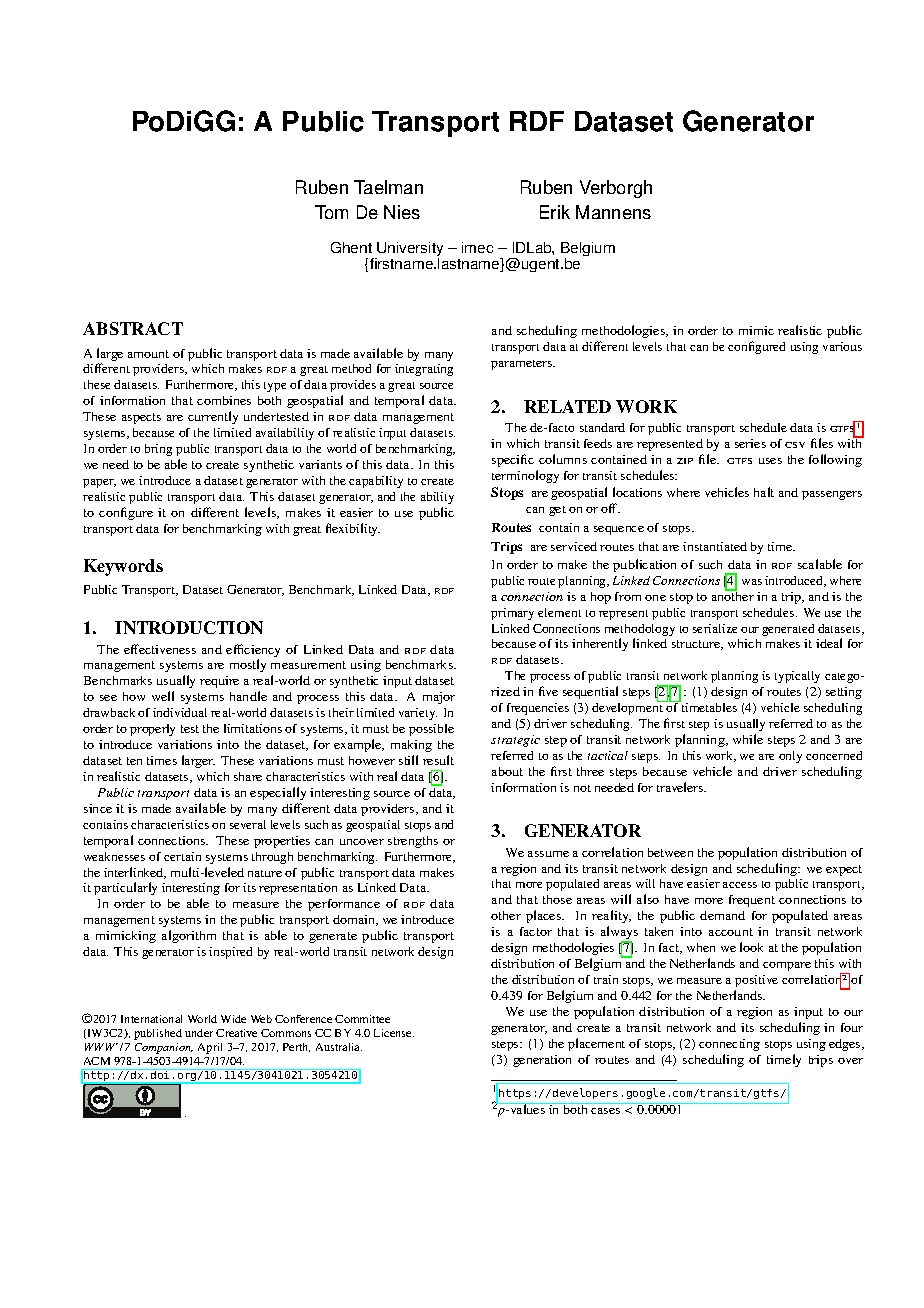 This page has height=1308, width=924. Describe the element at coordinates (797, 677) in the page. I see `typically` at that location.
